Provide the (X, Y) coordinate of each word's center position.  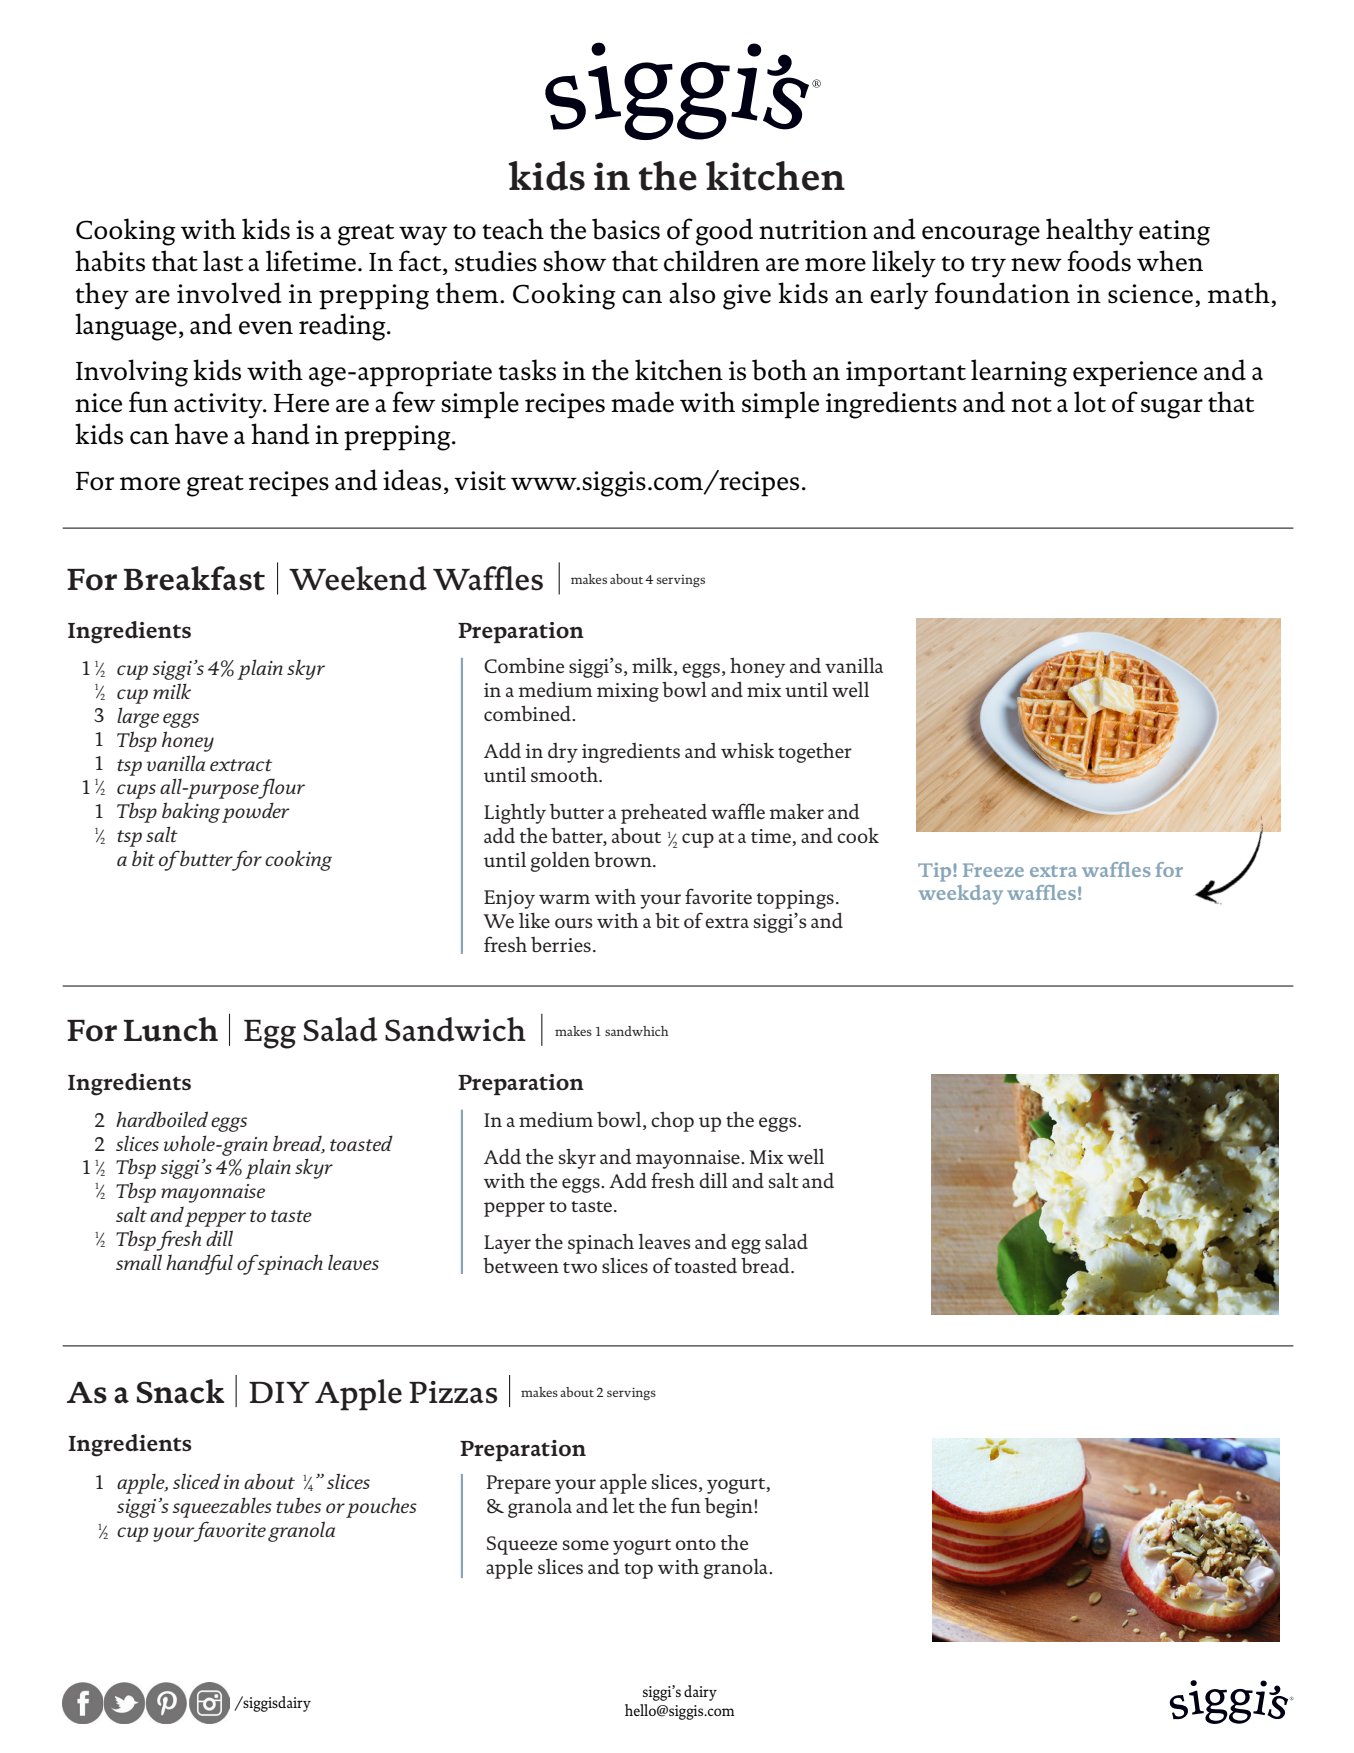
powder (256, 812)
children (712, 261)
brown (624, 859)
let (623, 1505)
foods (1099, 261)
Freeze (993, 870)
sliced (197, 1481)
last (223, 261)
